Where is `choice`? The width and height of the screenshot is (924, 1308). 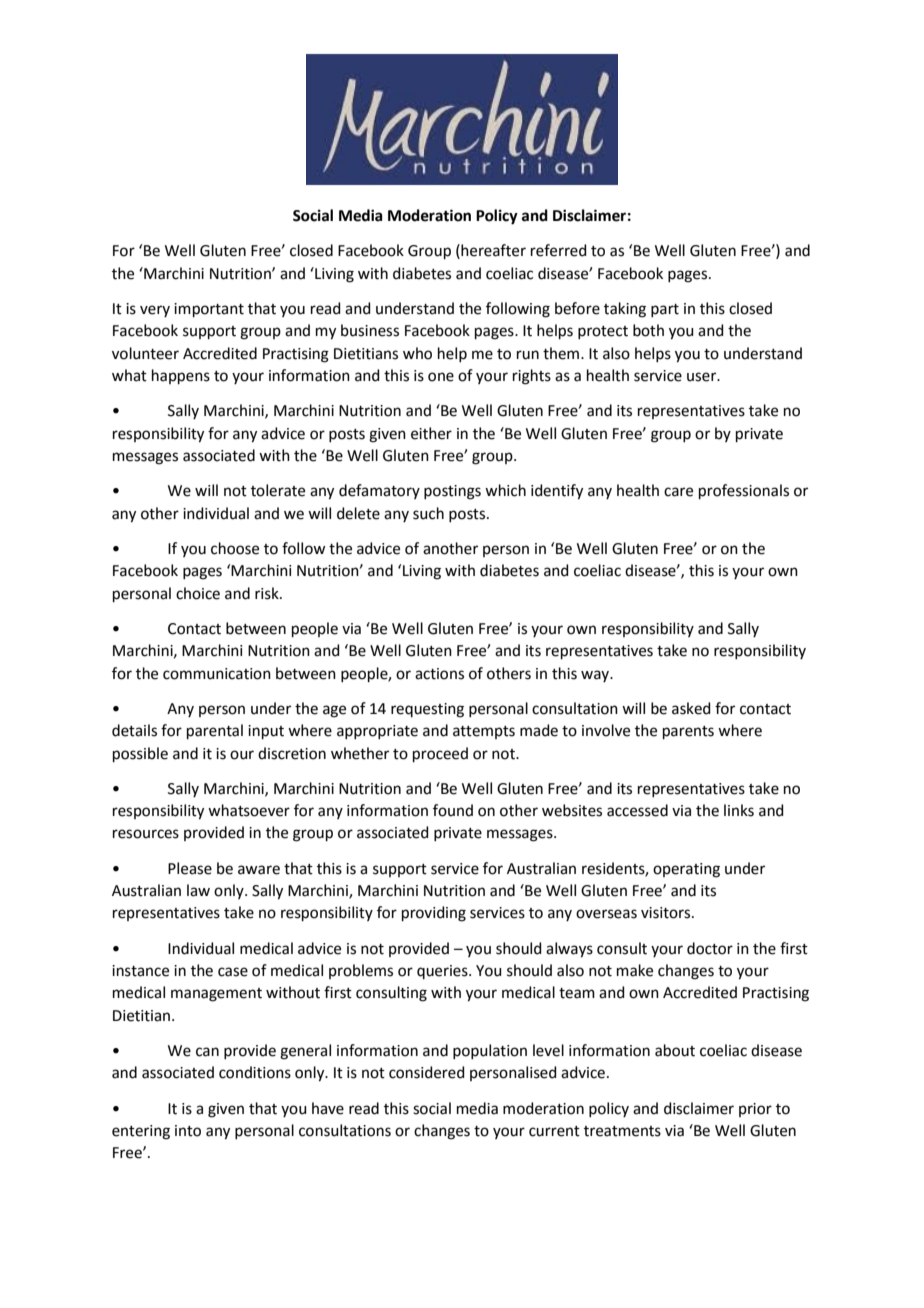
choice is located at coordinates (198, 593).
